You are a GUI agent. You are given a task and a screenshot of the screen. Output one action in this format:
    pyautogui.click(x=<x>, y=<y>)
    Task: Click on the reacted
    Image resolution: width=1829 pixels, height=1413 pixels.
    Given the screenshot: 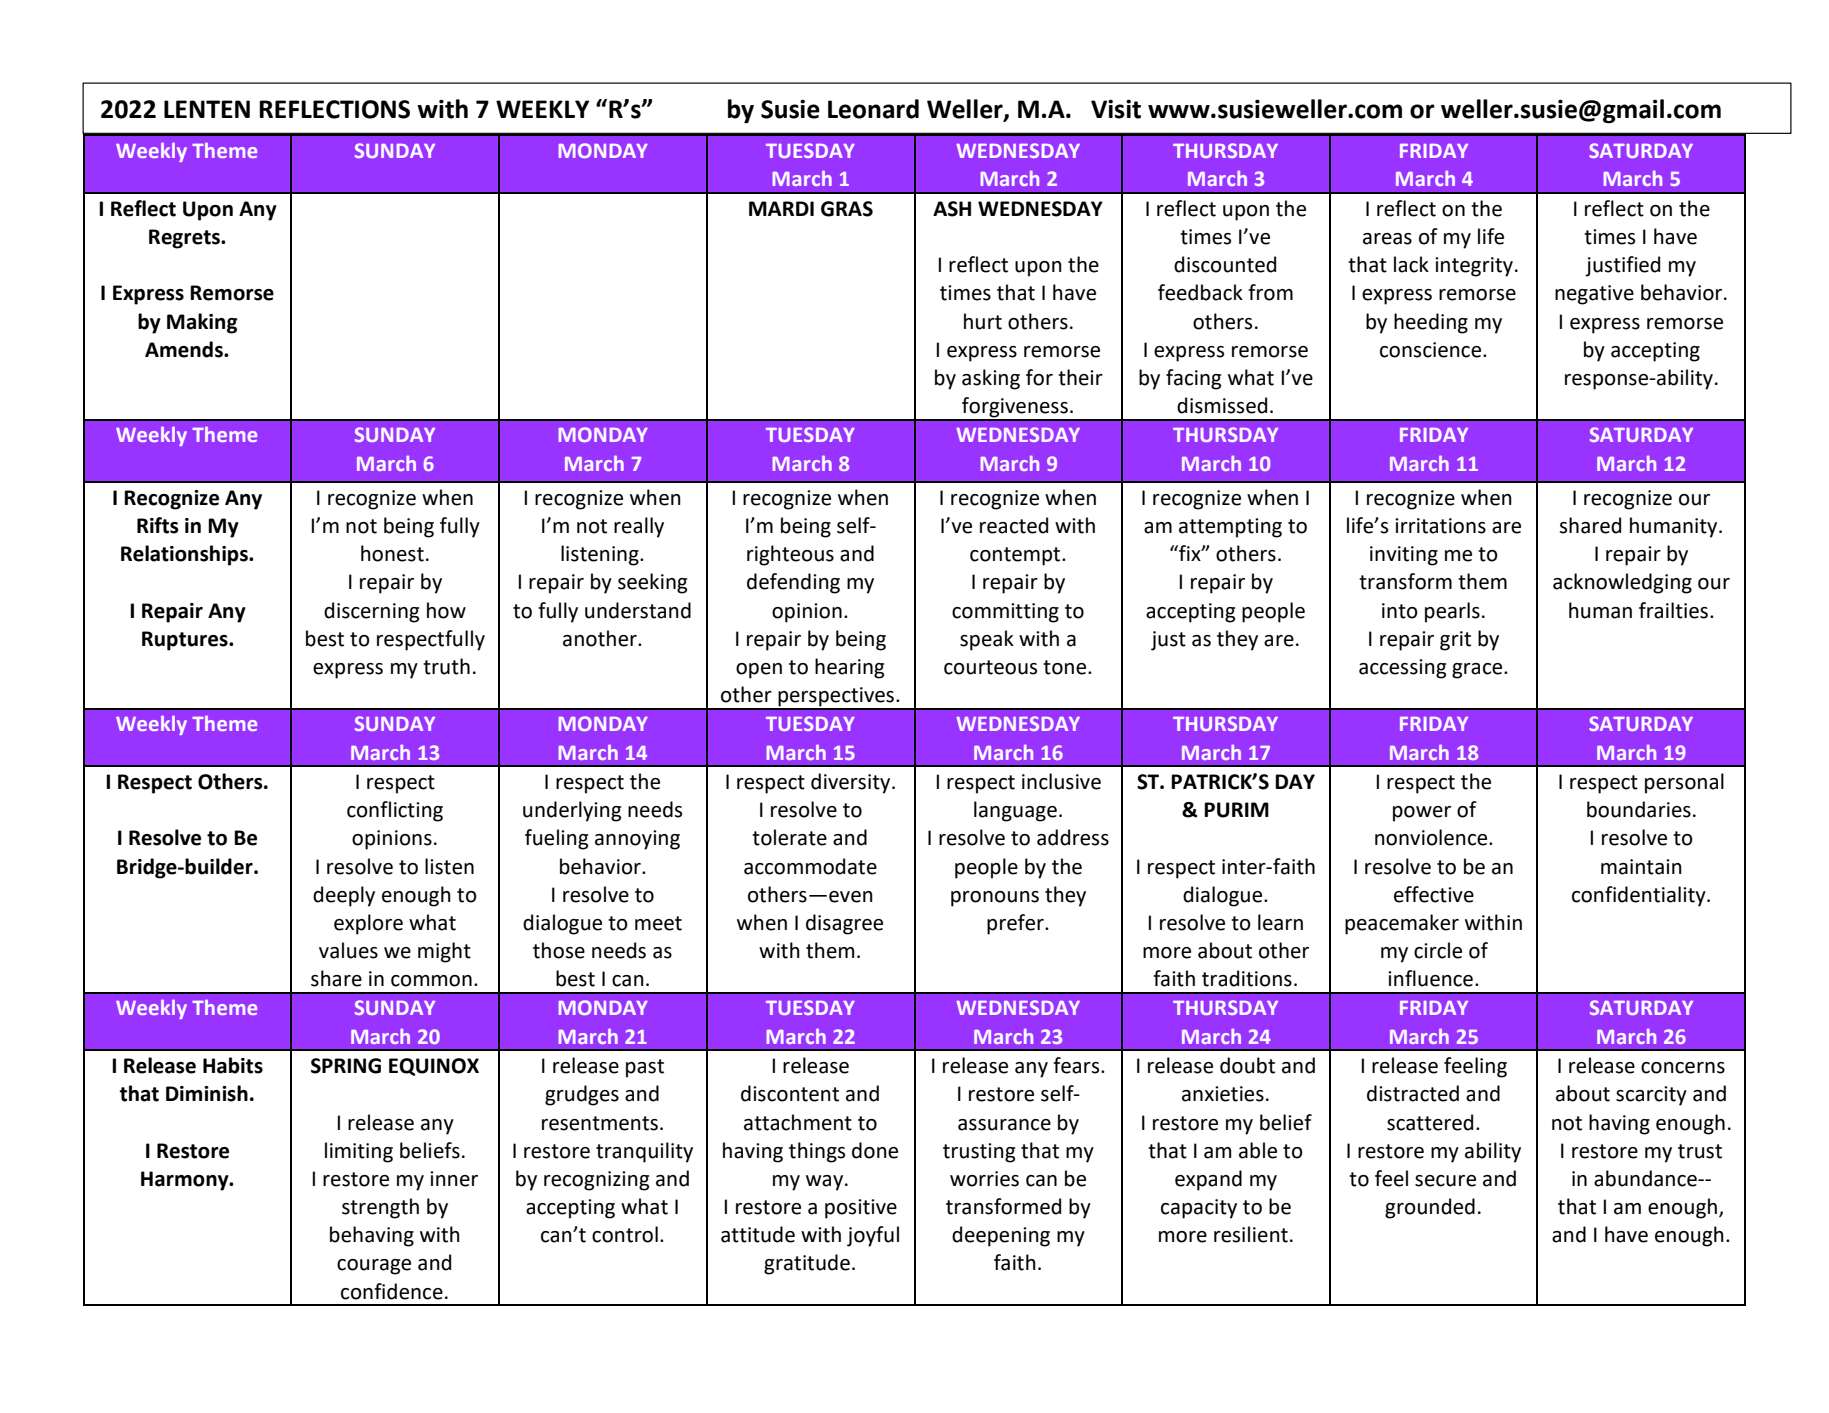 What is the action you would take?
    pyautogui.click(x=1014, y=525)
